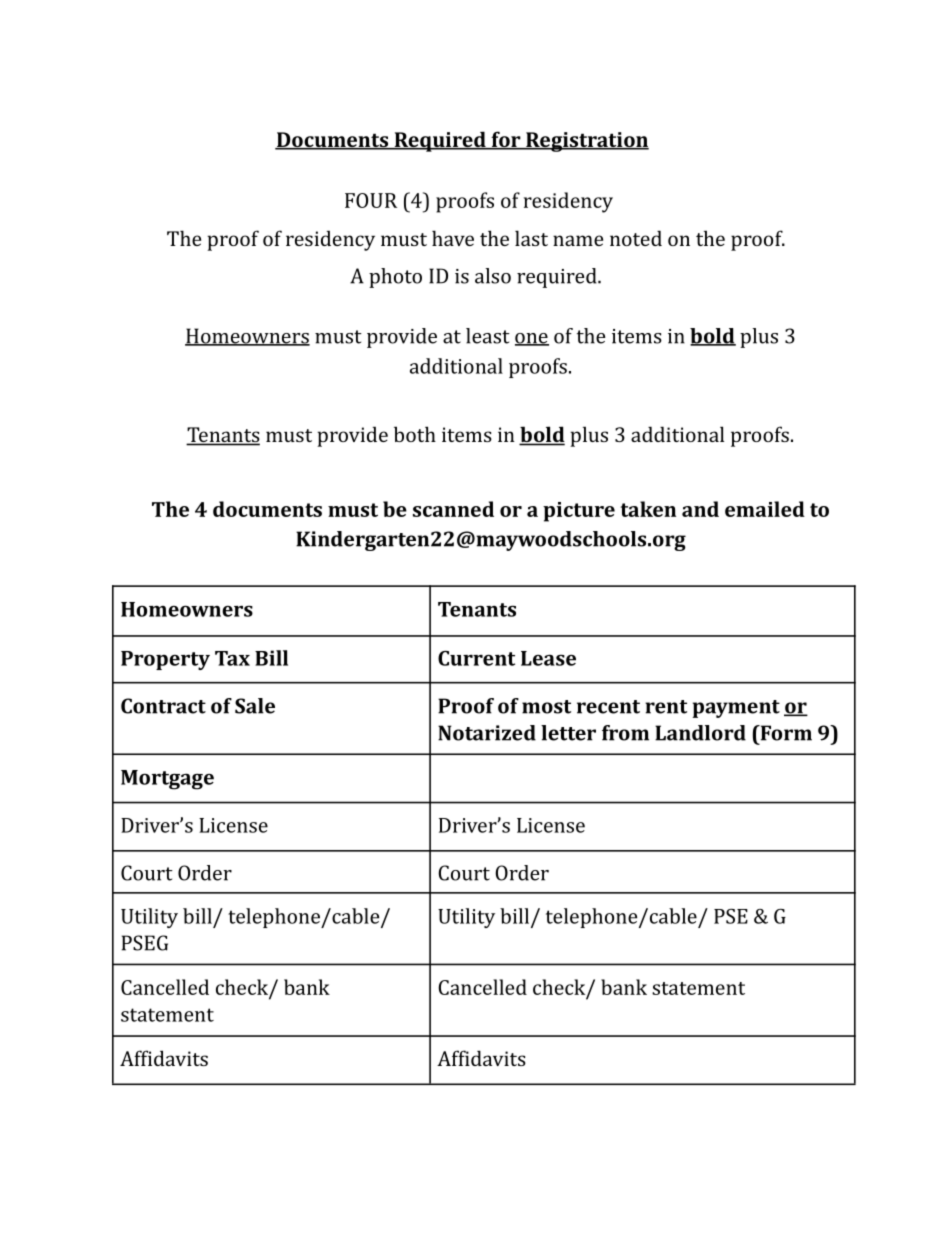 The image size is (952, 1233). What do you see at coordinates (232, 658) in the screenshot?
I see `Tax` at bounding box center [232, 658].
